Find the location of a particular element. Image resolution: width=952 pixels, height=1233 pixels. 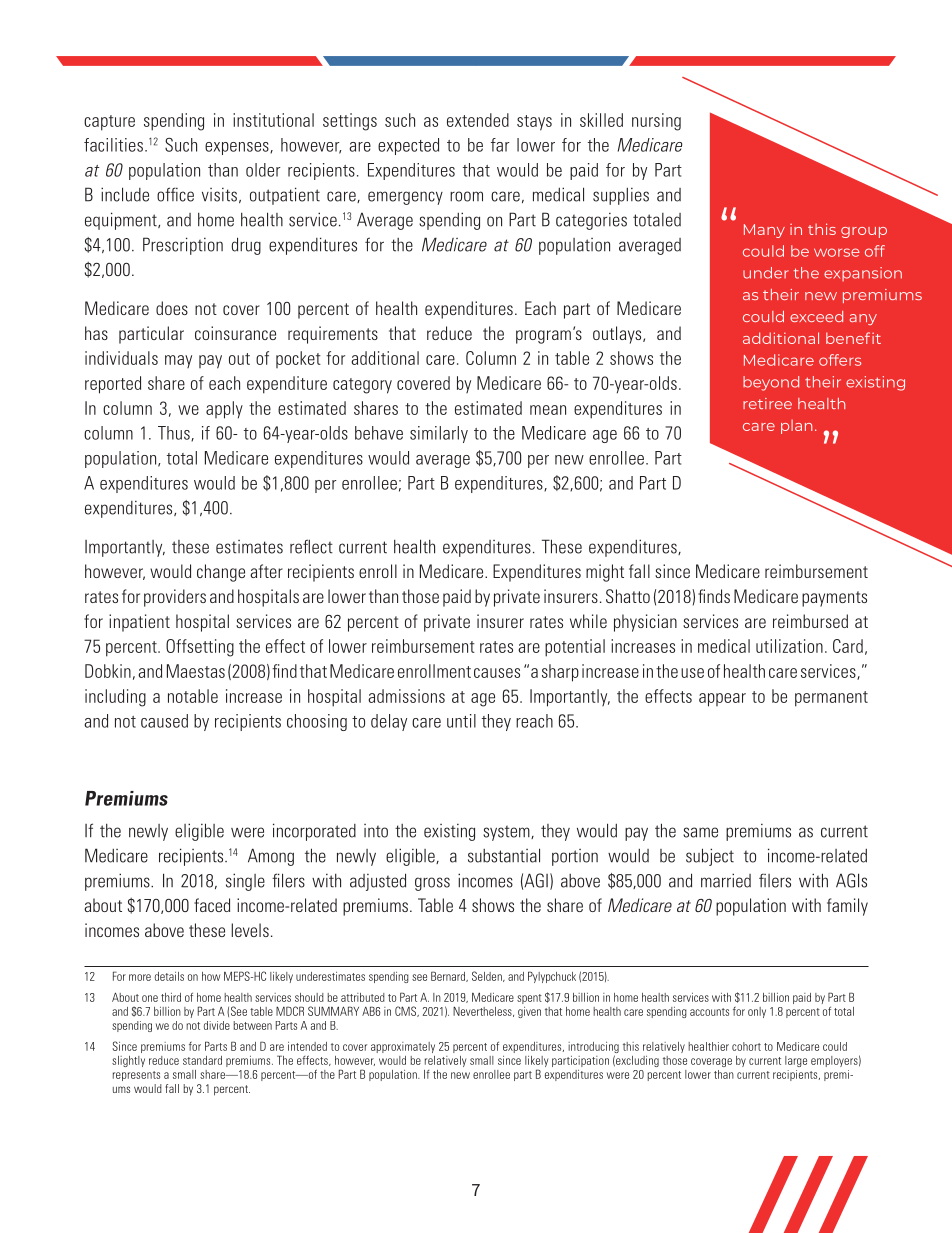

single is located at coordinates (245, 882).
